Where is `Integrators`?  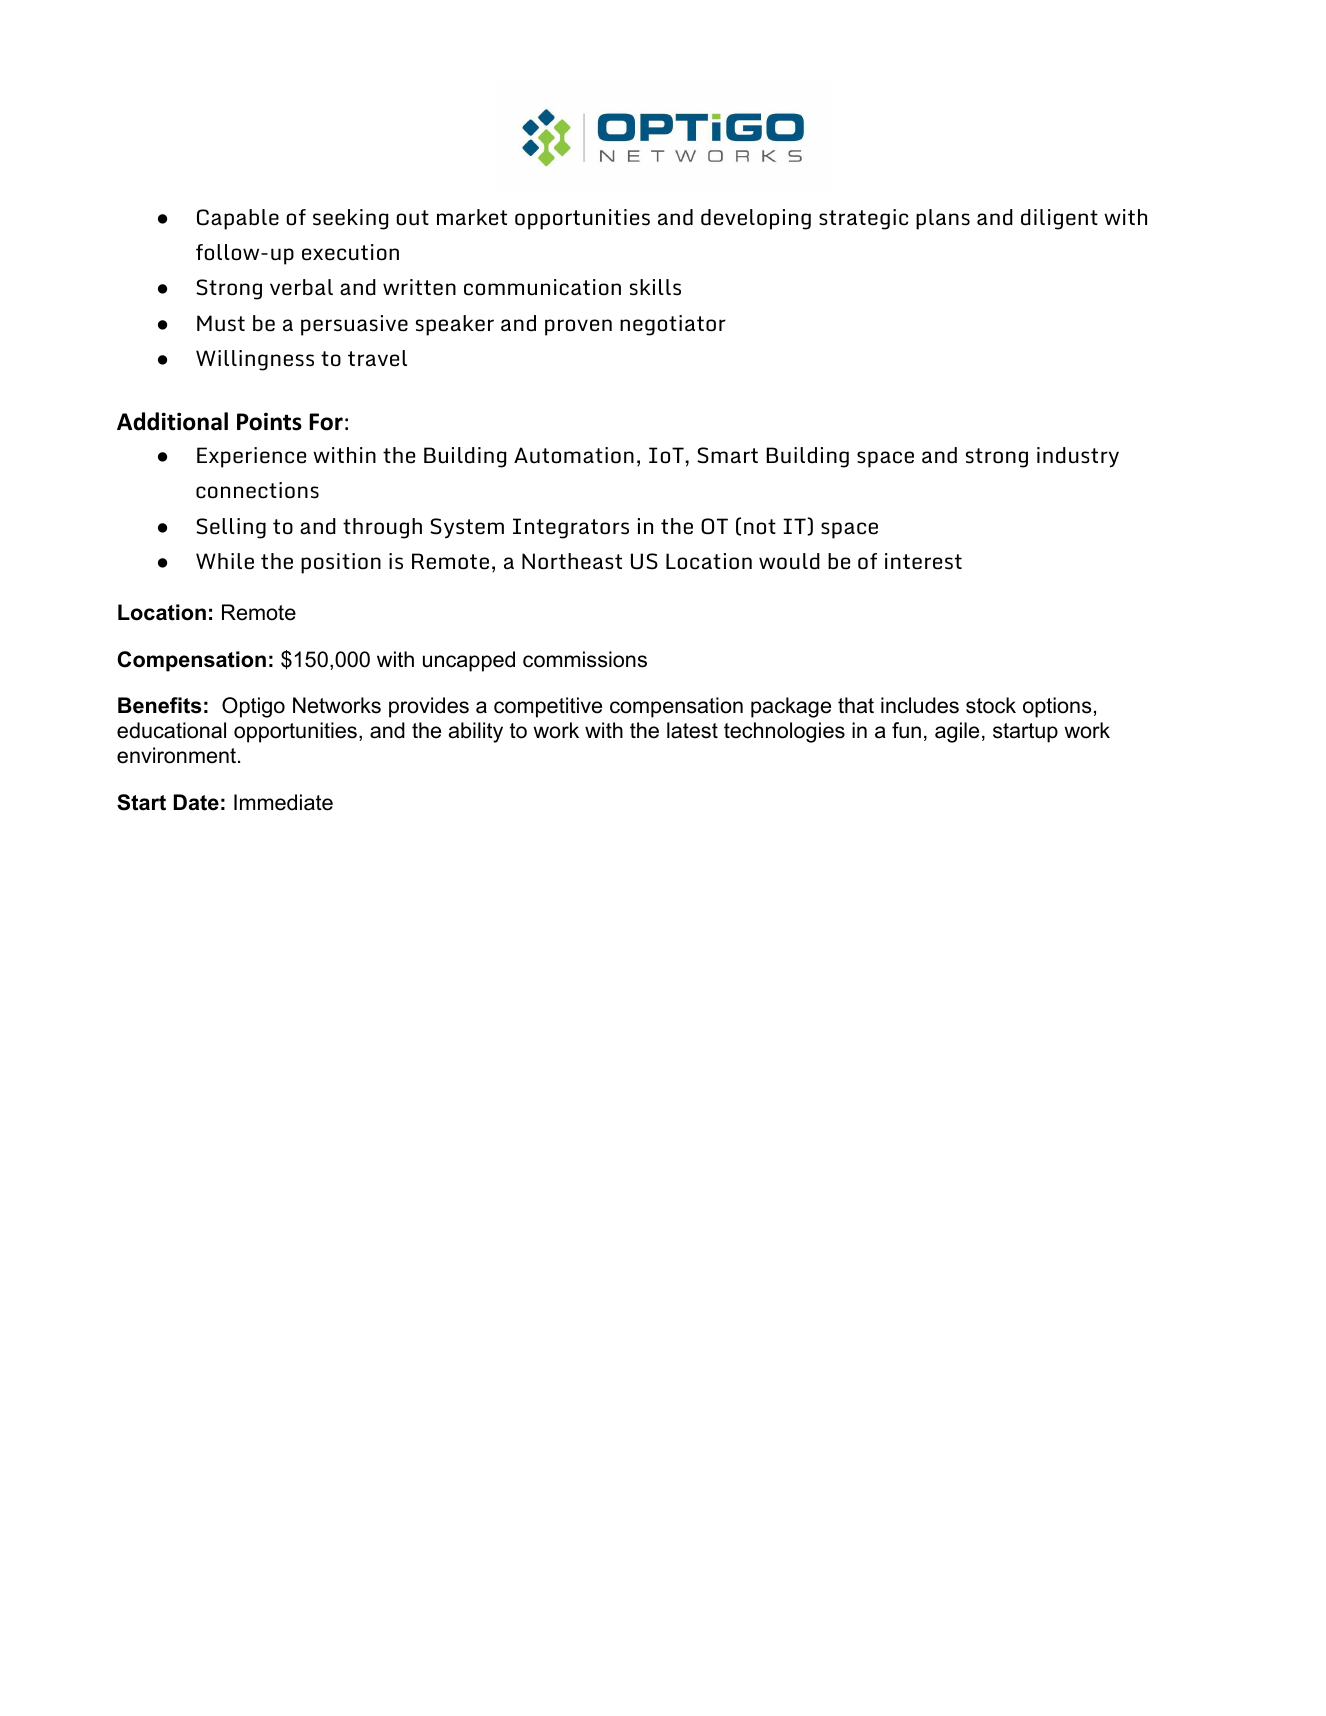 Integrators is located at coordinates (571, 528).
